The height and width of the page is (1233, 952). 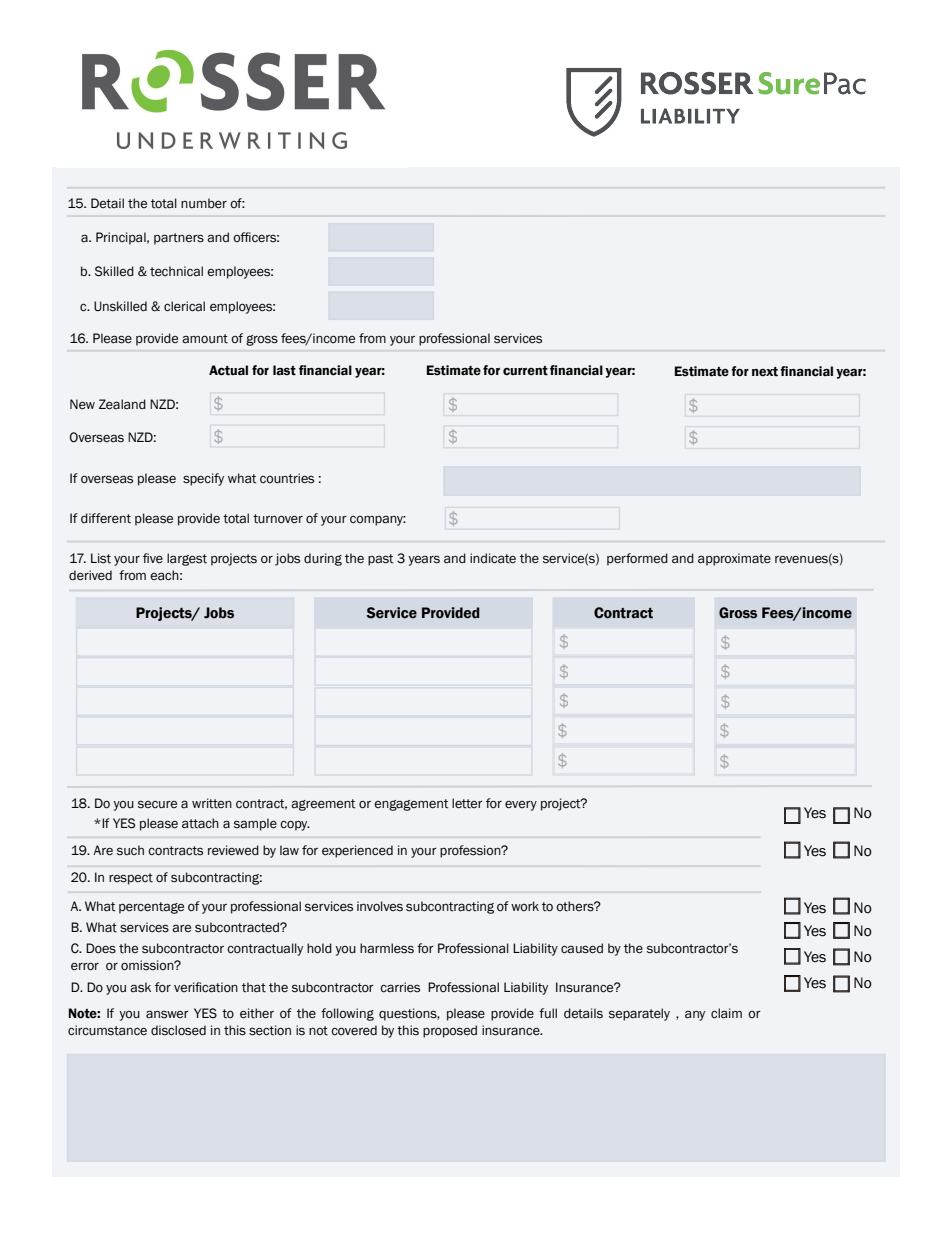 I want to click on next, so click(x=765, y=372).
